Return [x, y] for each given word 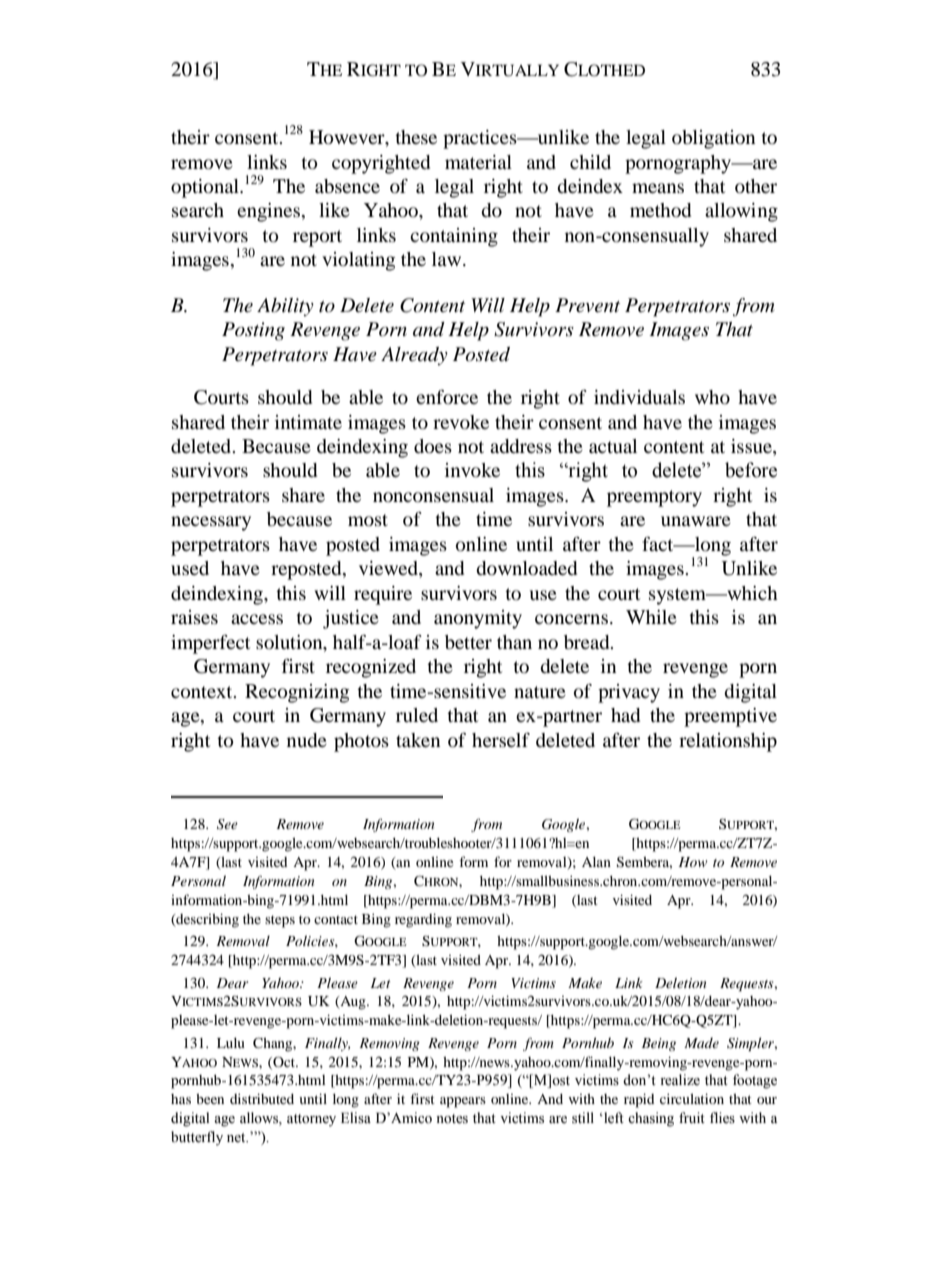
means [658, 188]
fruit [692, 1117]
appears [463, 1102]
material [478, 162]
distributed [262, 1098]
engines [269, 212]
